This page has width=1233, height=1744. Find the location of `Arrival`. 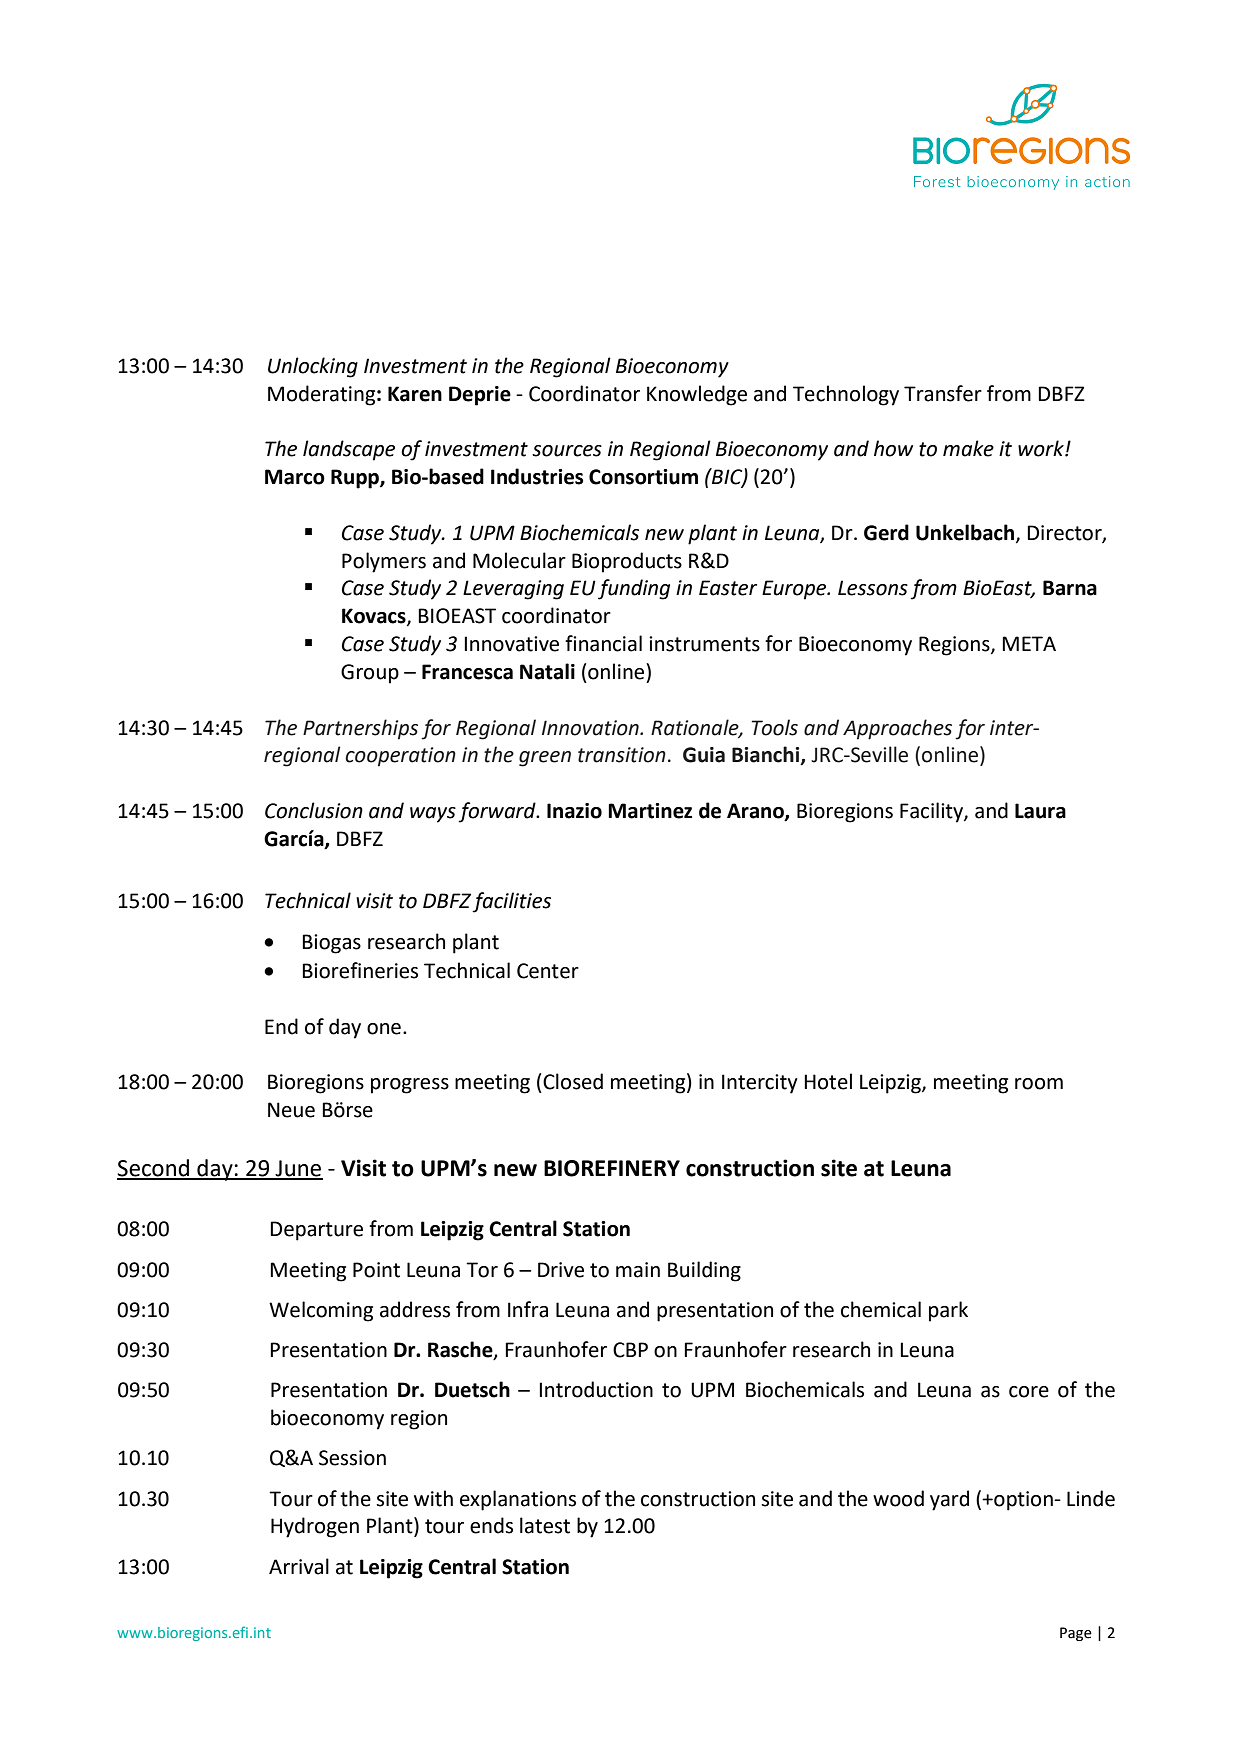

Arrival is located at coordinates (299, 1566).
